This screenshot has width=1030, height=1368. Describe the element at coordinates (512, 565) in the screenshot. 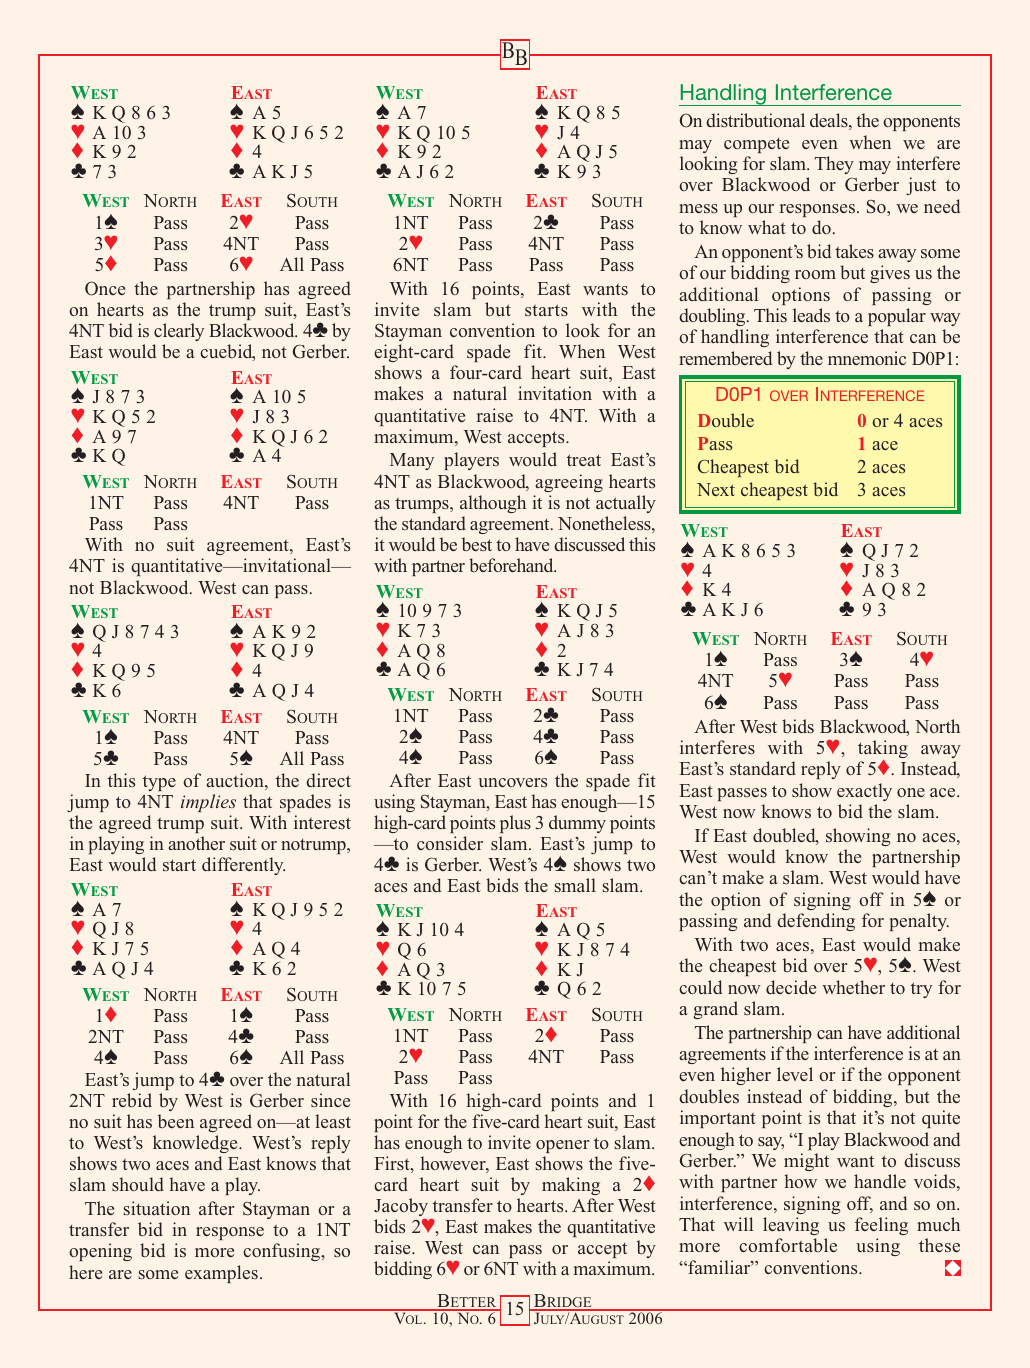

I see `beforehand` at that location.
